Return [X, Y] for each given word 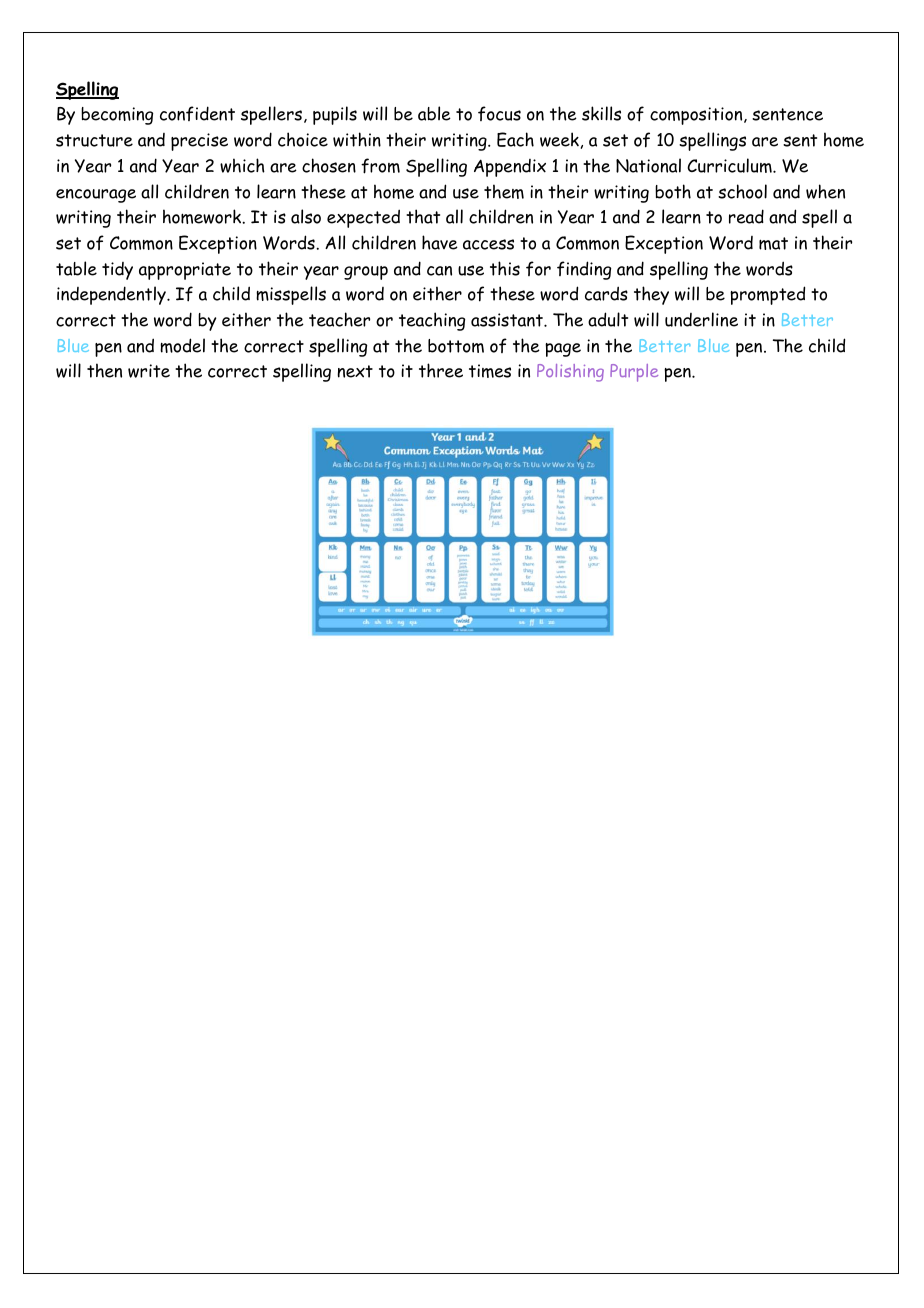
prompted [767, 295]
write [149, 371]
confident [197, 113]
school [742, 191]
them [504, 191]
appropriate [185, 271]
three [441, 370]
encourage [96, 196]
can [439, 271]
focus [499, 113]
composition [697, 116]
